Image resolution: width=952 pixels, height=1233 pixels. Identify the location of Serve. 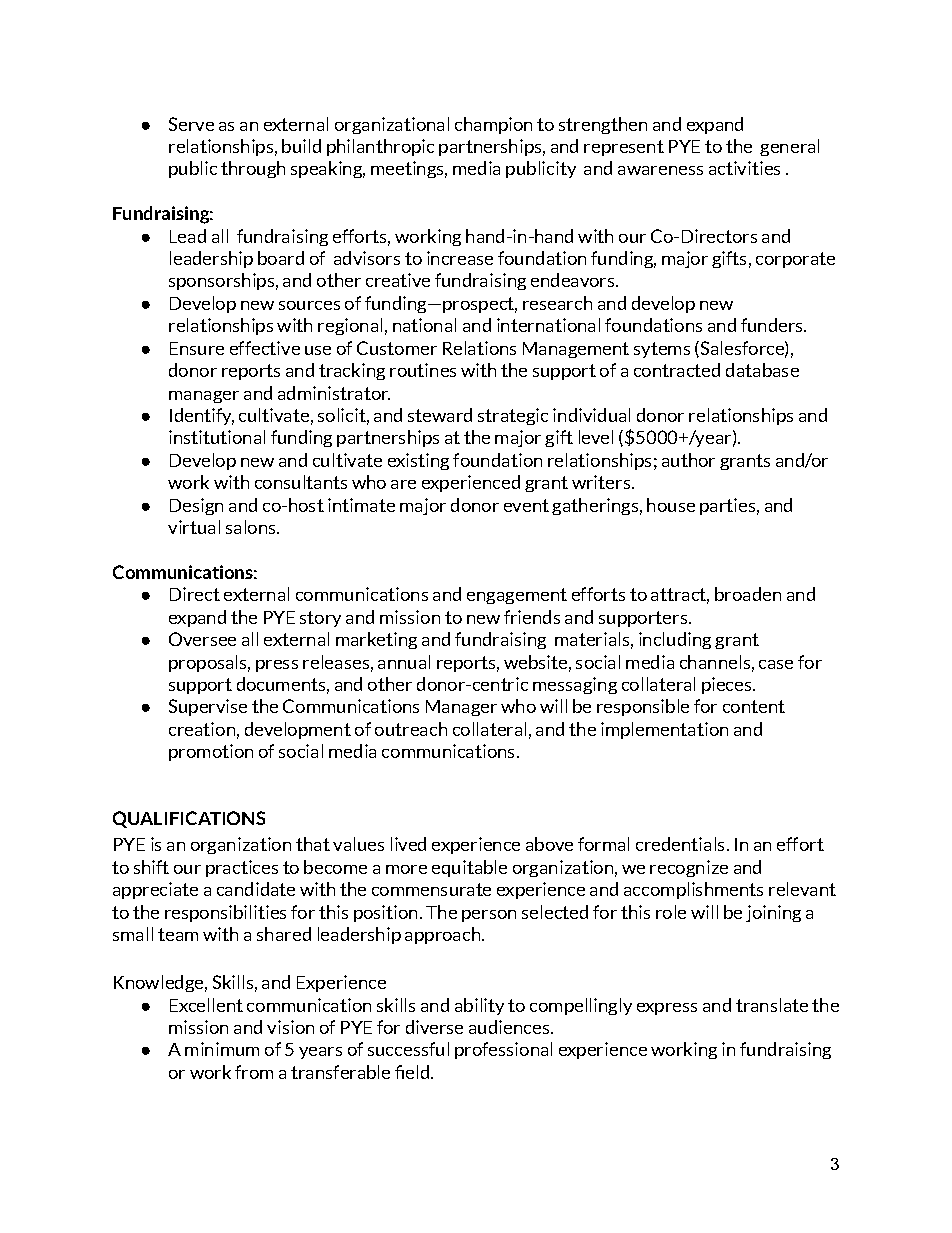
(191, 124).
